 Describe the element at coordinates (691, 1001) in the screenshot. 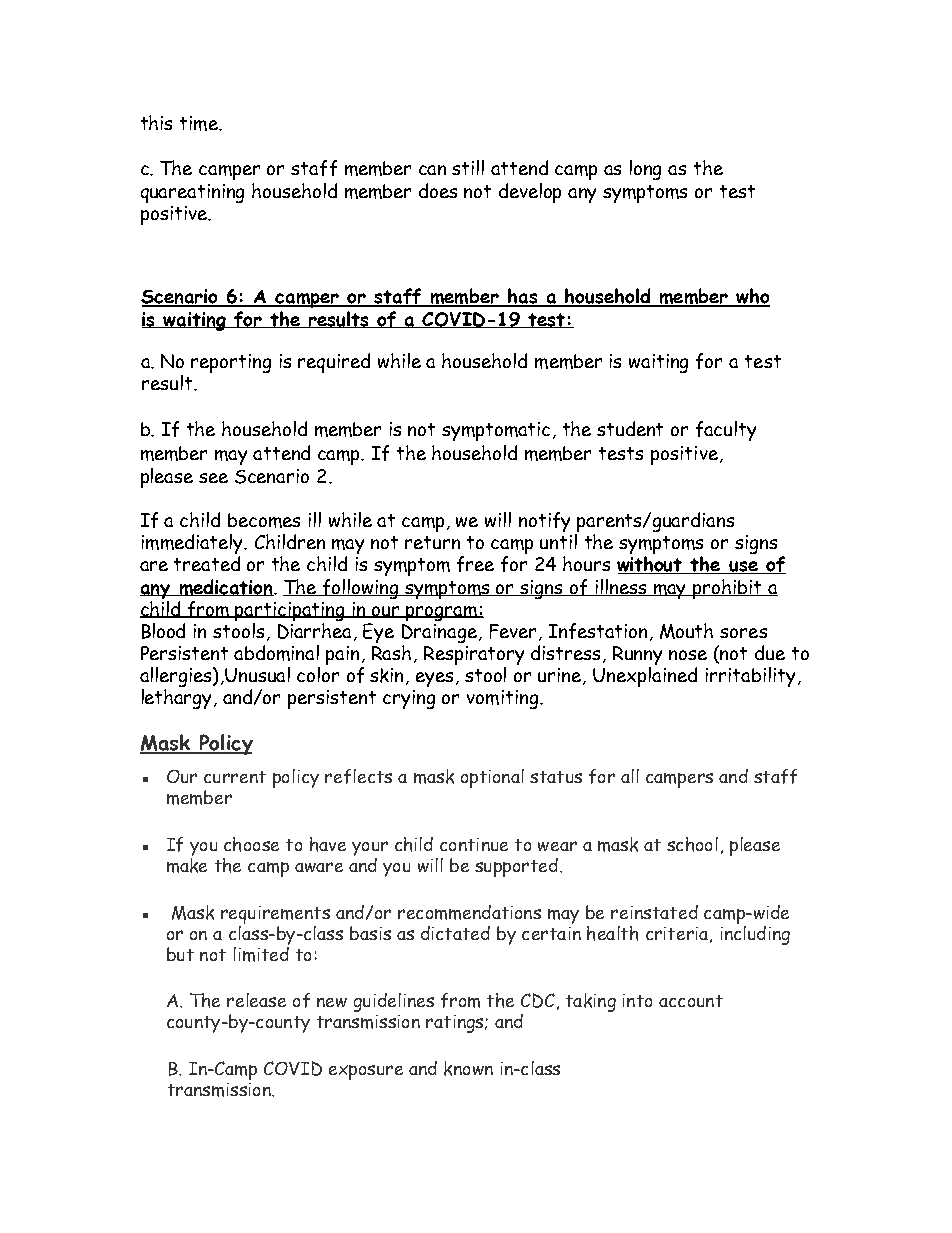

I see `account` at that location.
